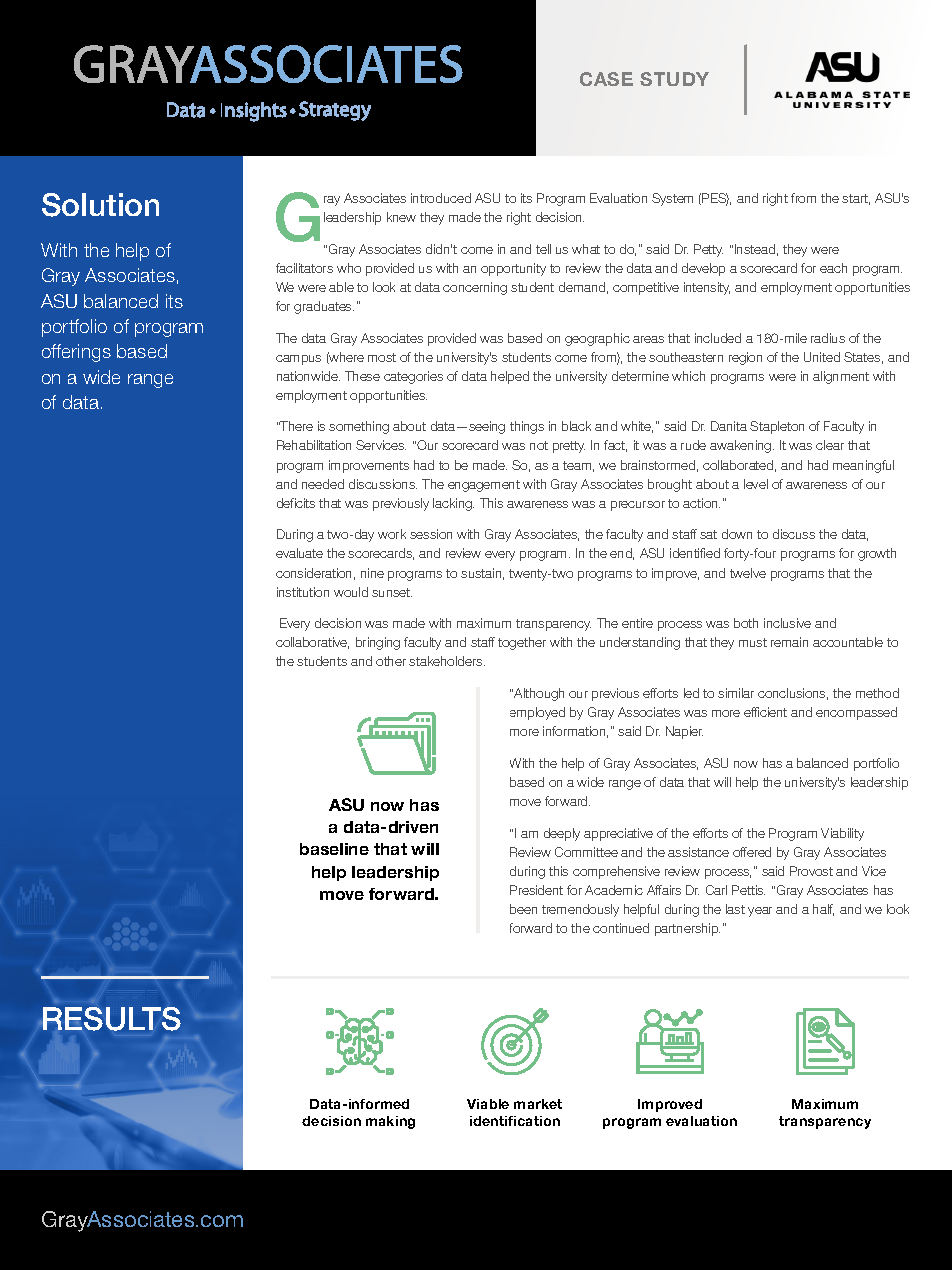 The image size is (952, 1270). What do you see at coordinates (787, 623) in the image?
I see `inclusive` at bounding box center [787, 623].
